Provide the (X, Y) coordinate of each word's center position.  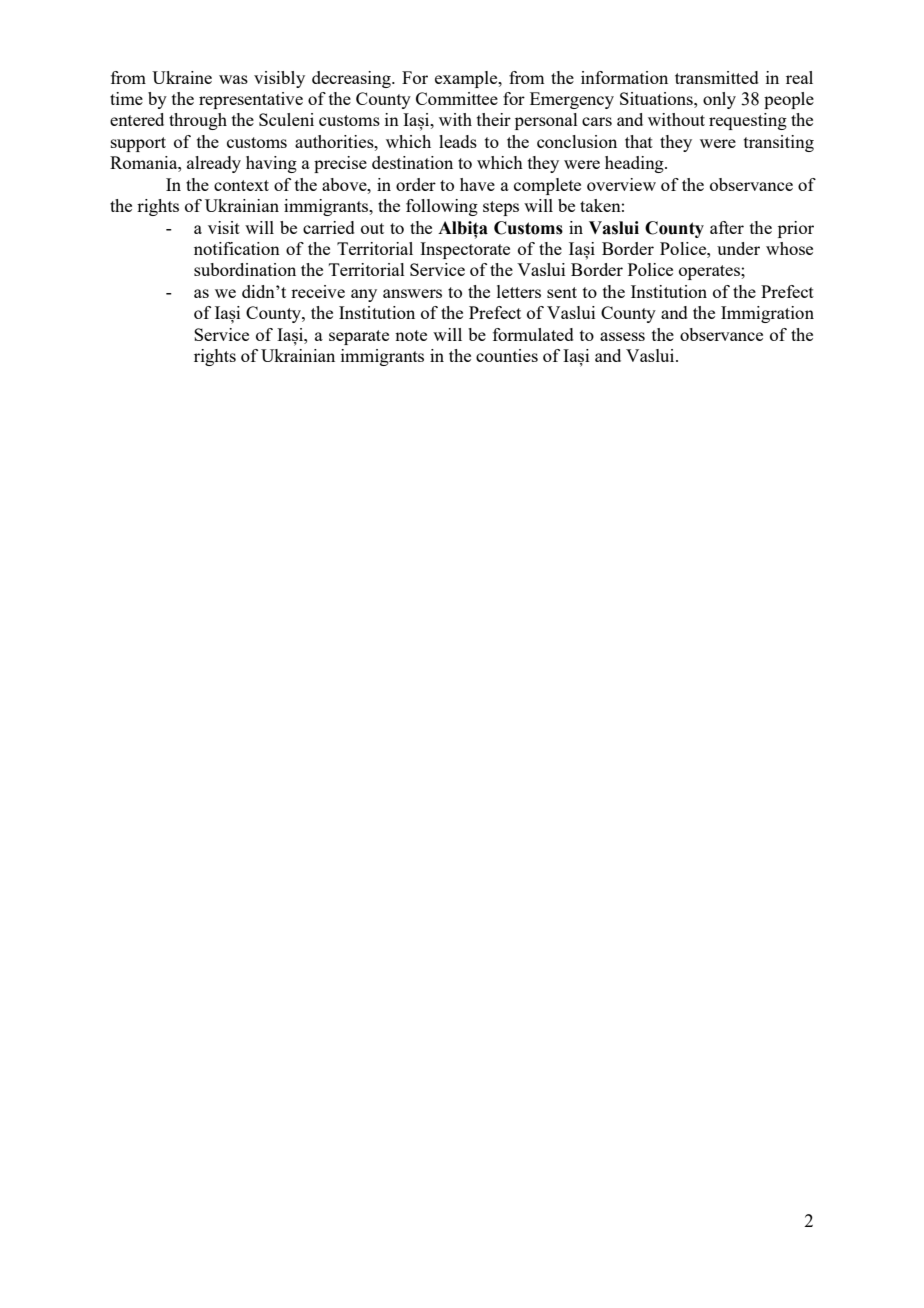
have (477, 184)
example (467, 79)
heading (635, 164)
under (738, 248)
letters (519, 291)
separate (359, 337)
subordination (245, 269)
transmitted (717, 77)
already (214, 164)
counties (507, 355)
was (233, 79)
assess (622, 336)
